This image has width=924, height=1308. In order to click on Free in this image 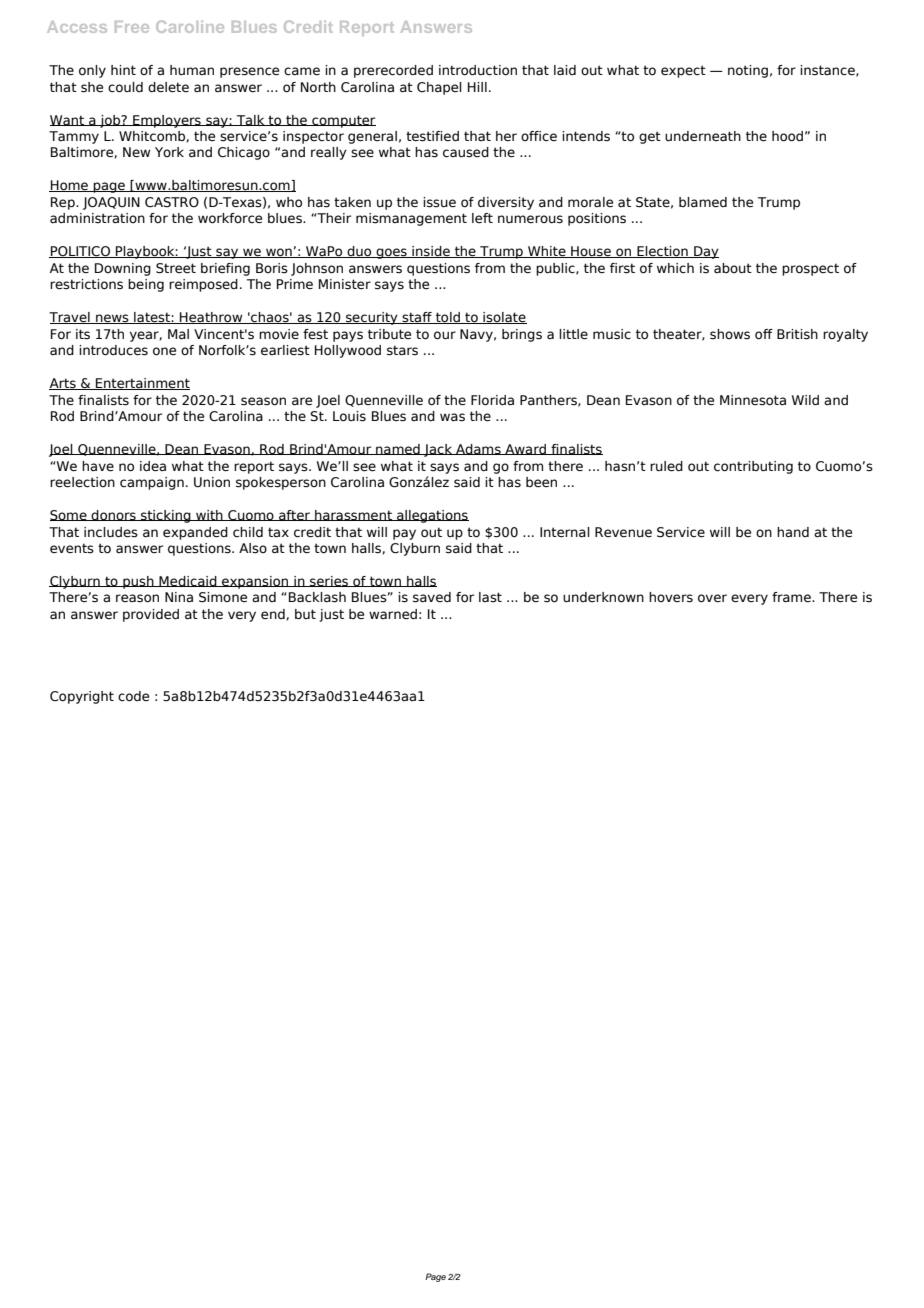, I will do `click(132, 27)`.
